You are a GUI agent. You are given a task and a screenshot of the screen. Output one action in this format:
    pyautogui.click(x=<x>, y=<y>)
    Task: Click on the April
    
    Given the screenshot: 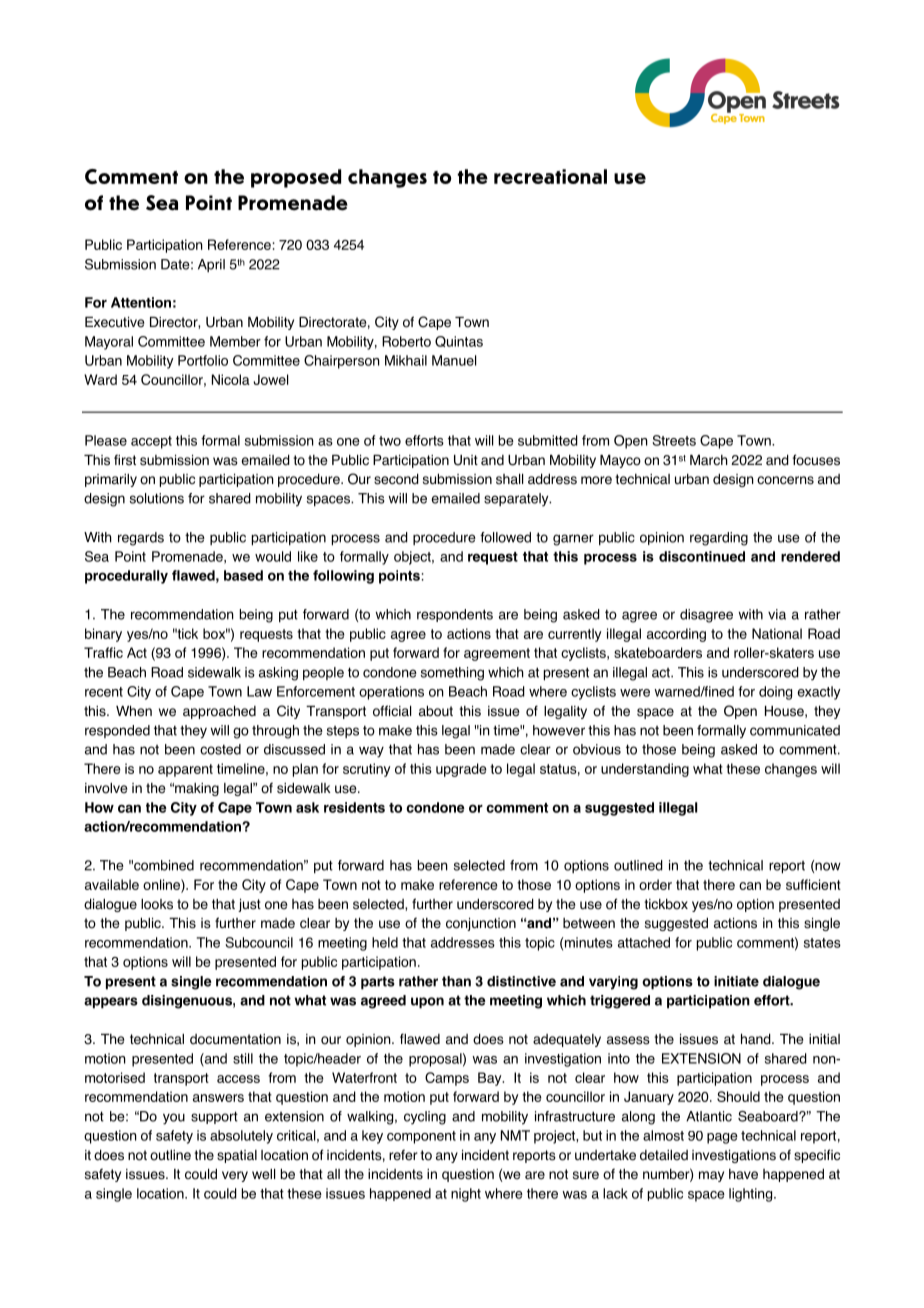 What is the action you would take?
    pyautogui.click(x=211, y=265)
